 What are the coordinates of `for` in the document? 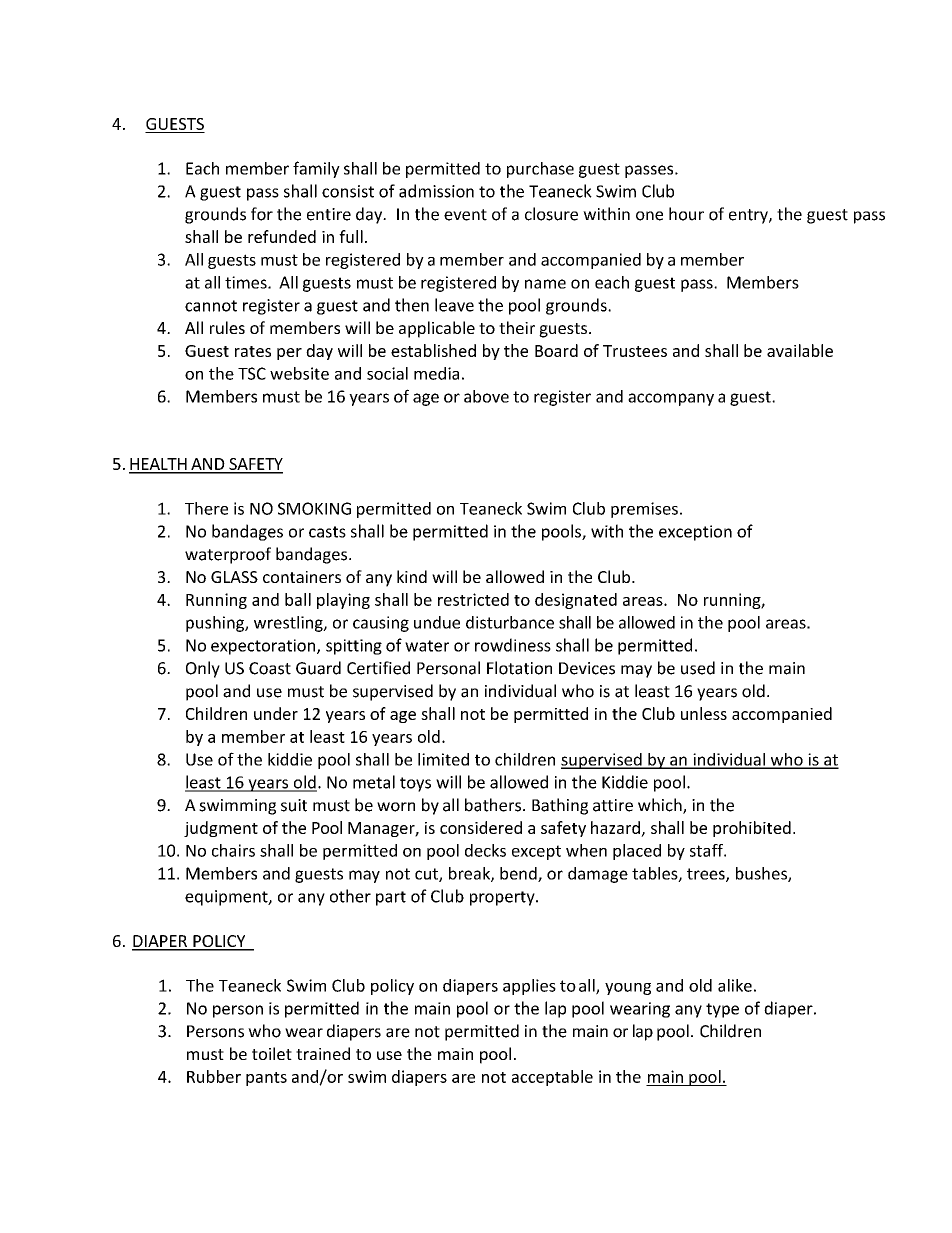 It's located at (262, 214).
